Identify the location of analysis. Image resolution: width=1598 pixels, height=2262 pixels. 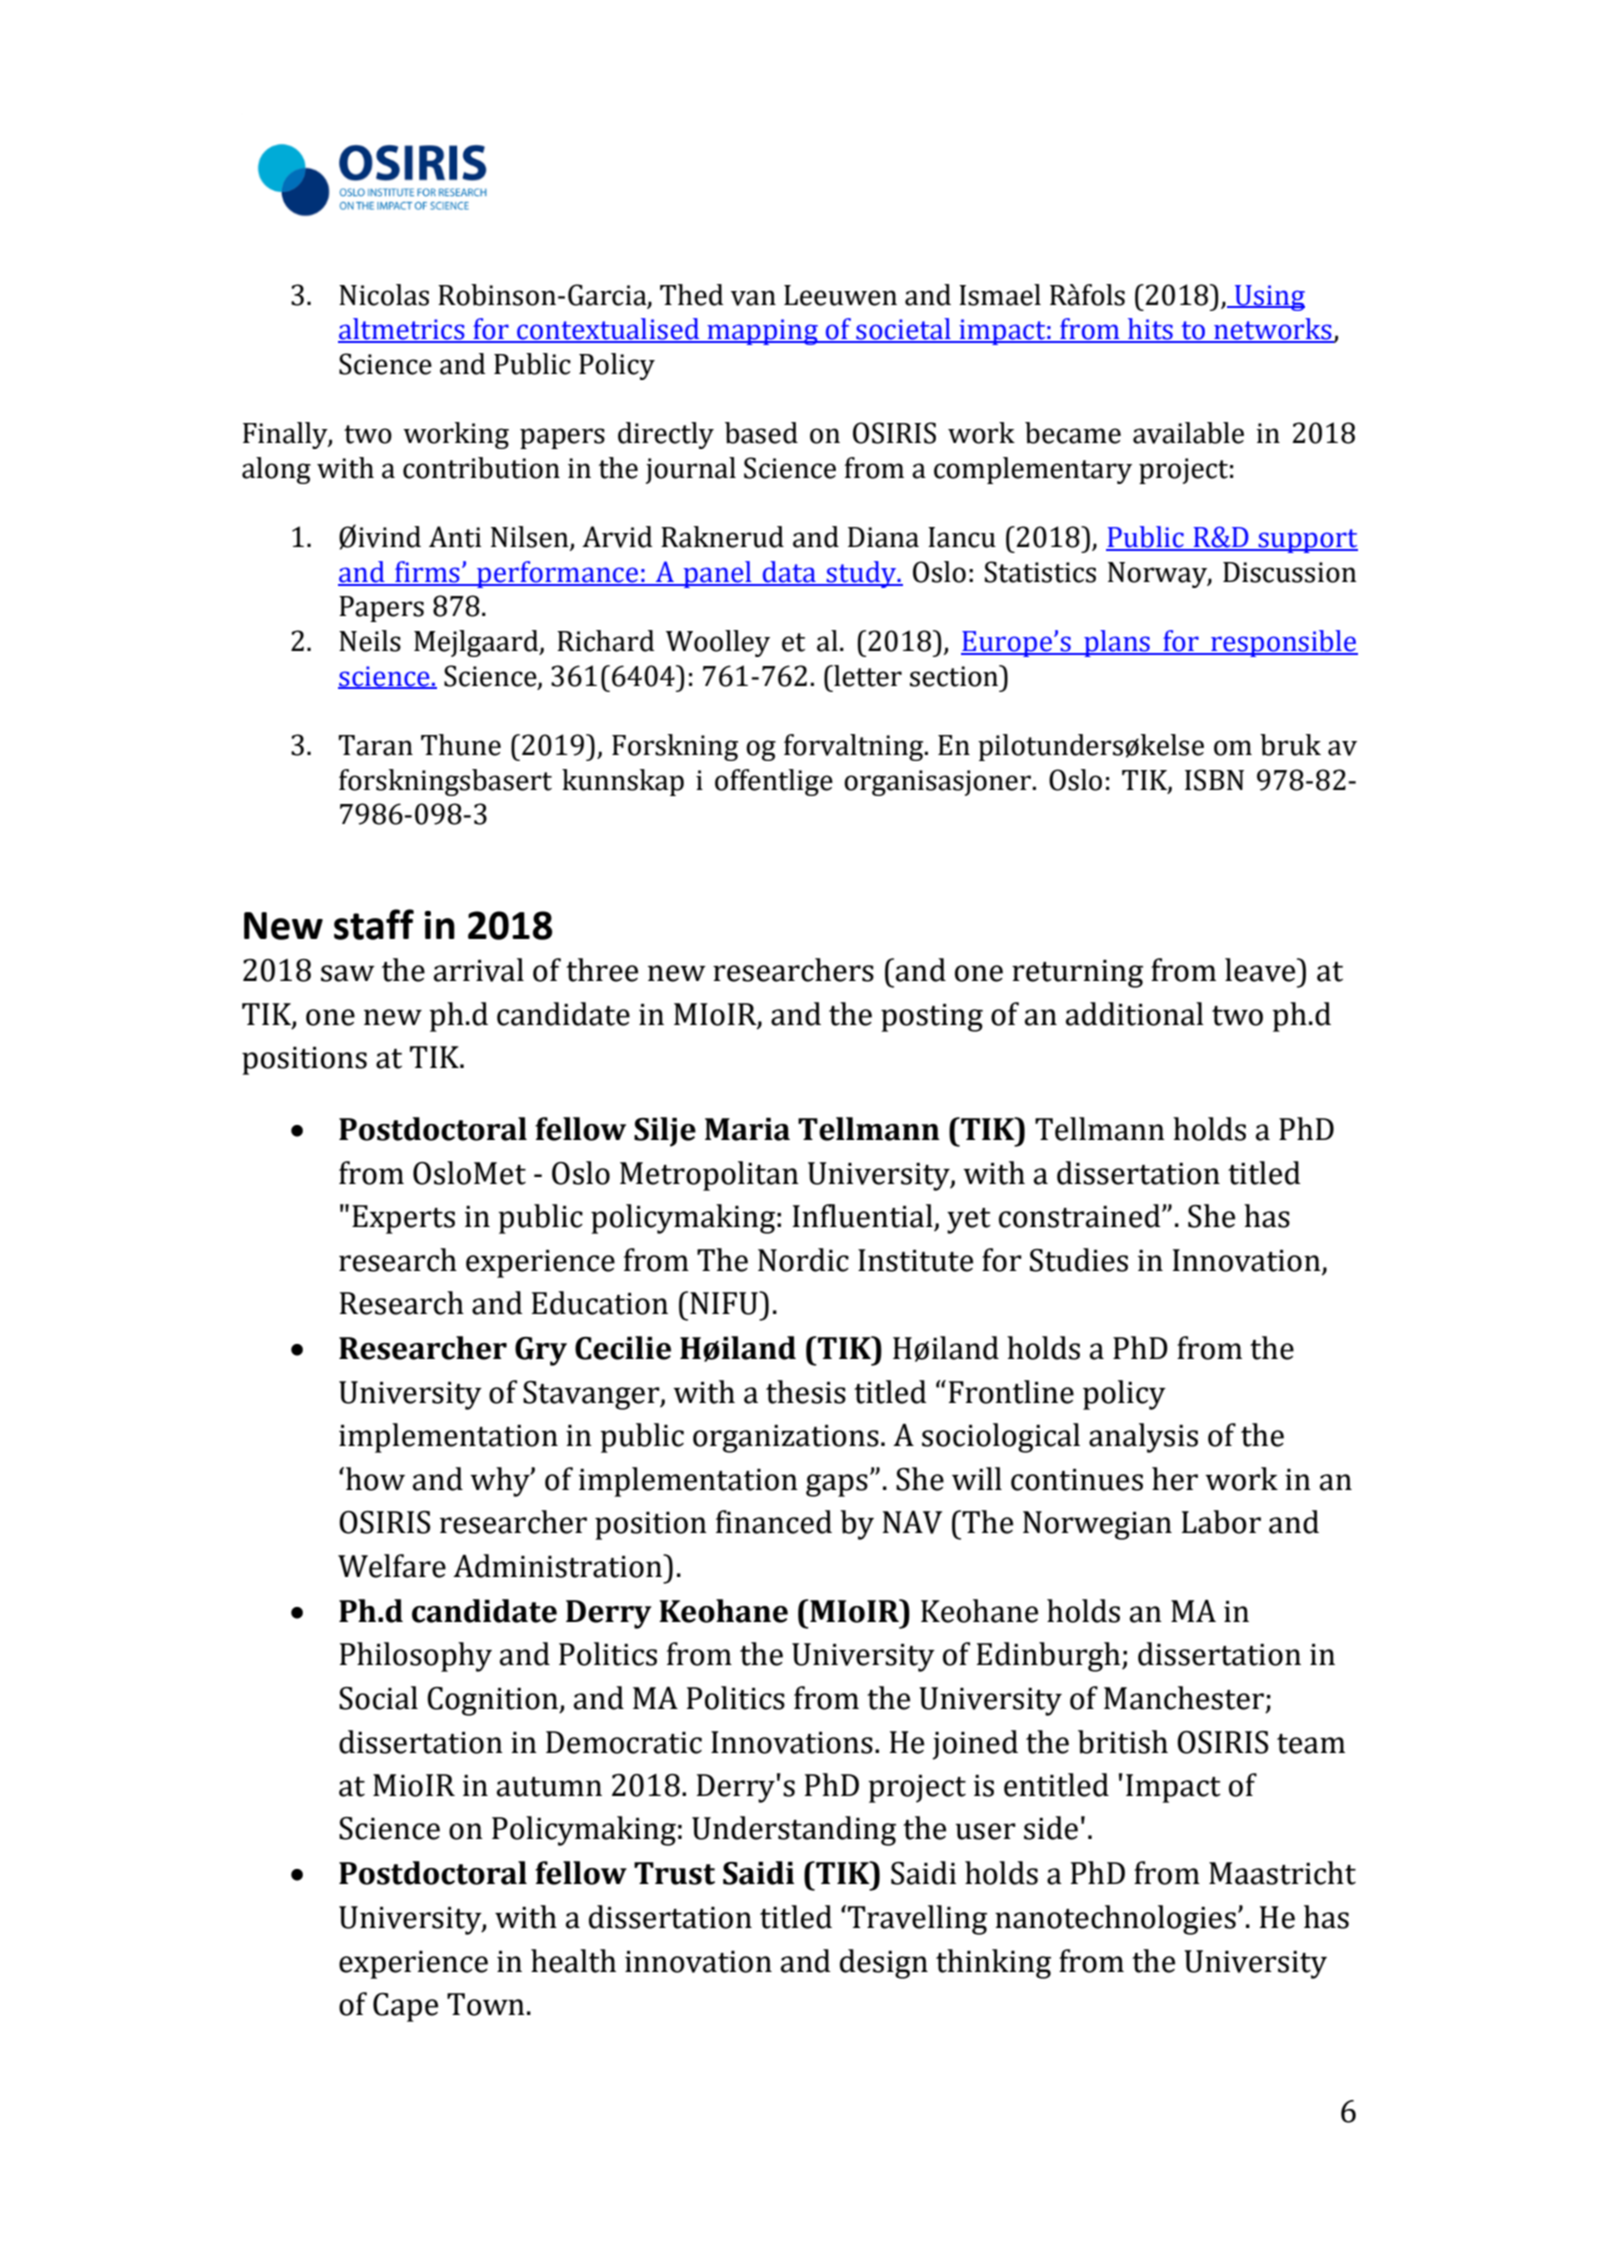
(1143, 1438).
